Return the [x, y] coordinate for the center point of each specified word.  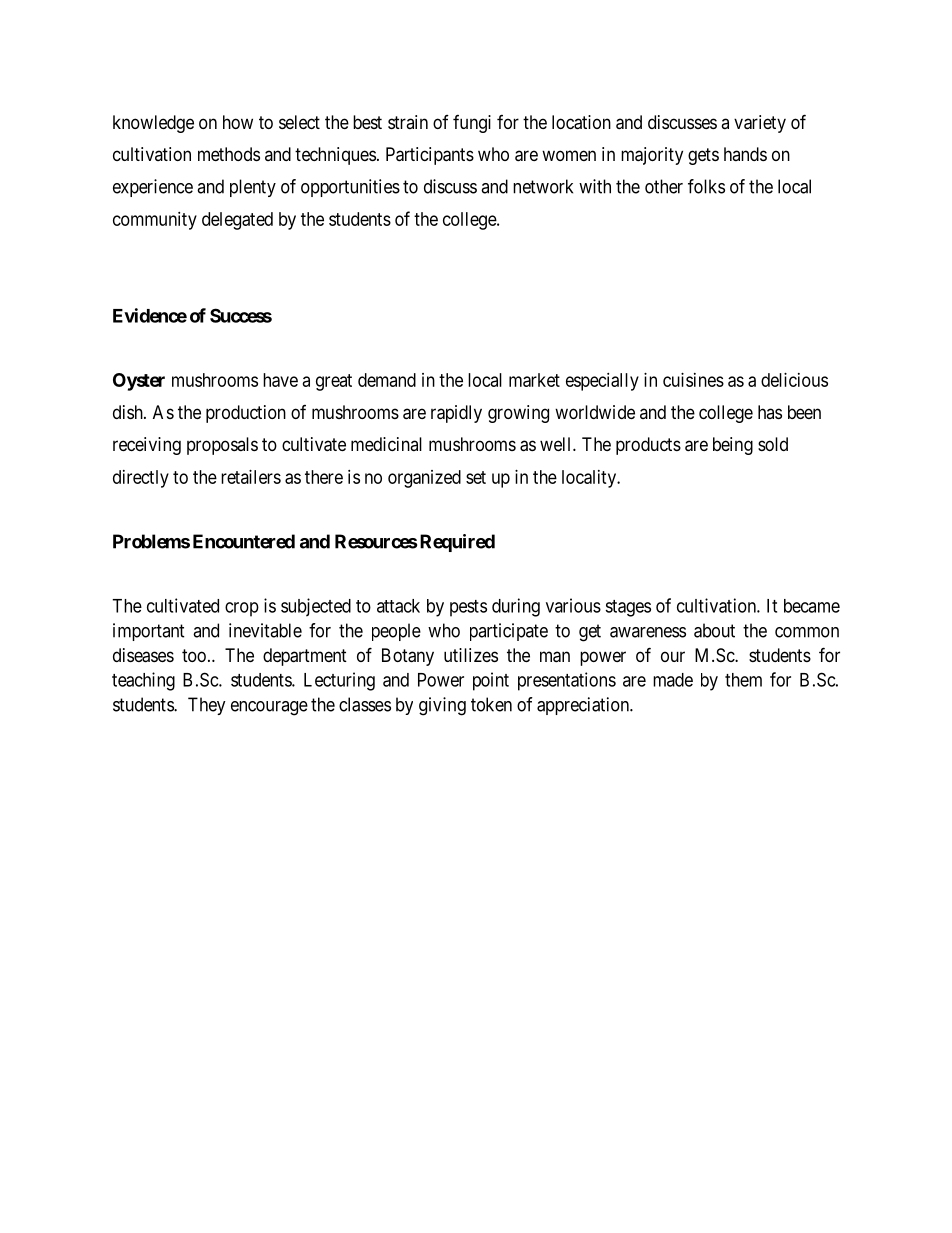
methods [229, 154]
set [476, 477]
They [207, 706]
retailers [251, 477]
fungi [472, 124]
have [280, 380]
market [534, 380]
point [491, 681]
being [733, 446]
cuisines [693, 380]
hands [745, 154]
